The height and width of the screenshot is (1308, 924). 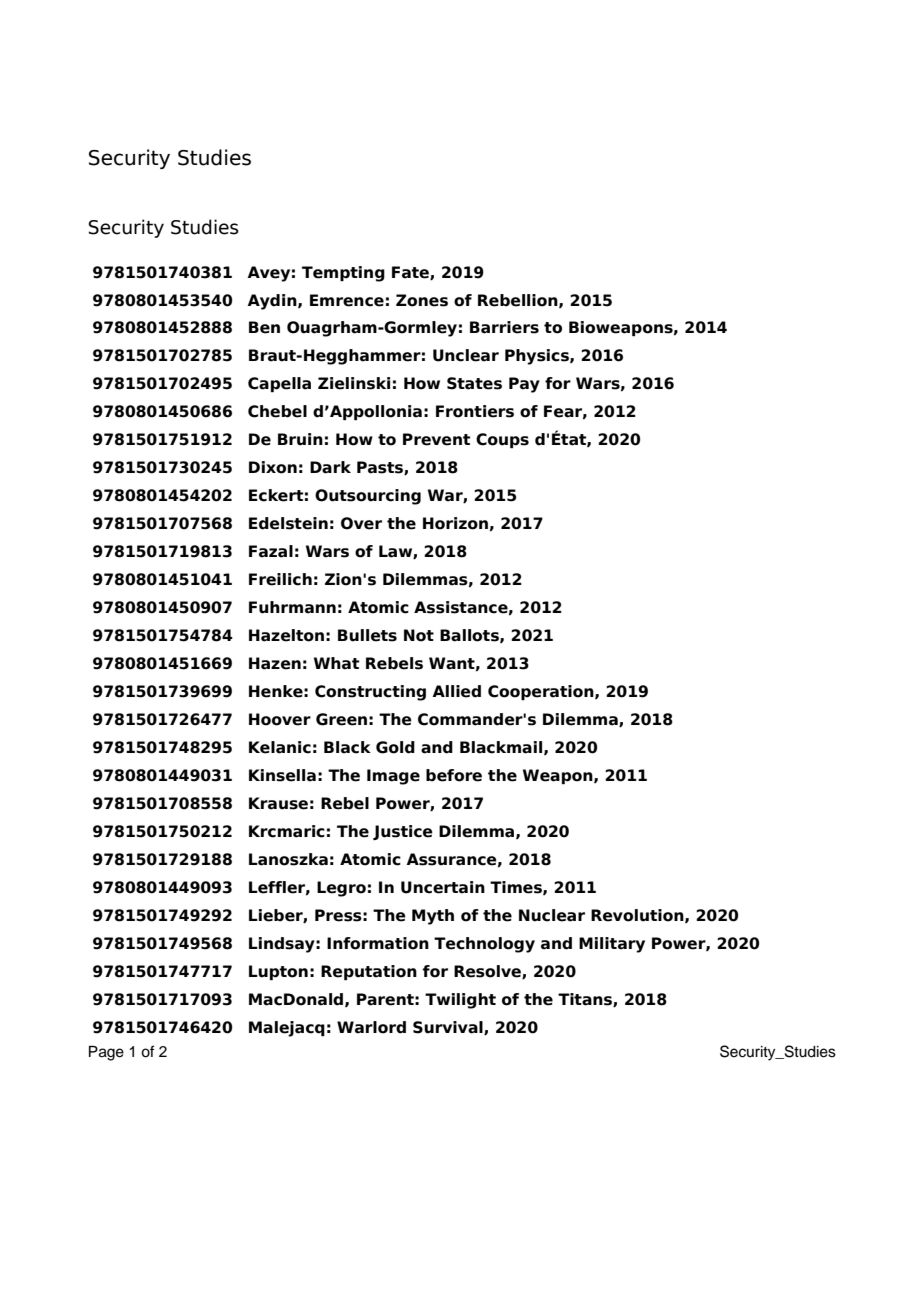 I want to click on before, so click(x=454, y=775).
